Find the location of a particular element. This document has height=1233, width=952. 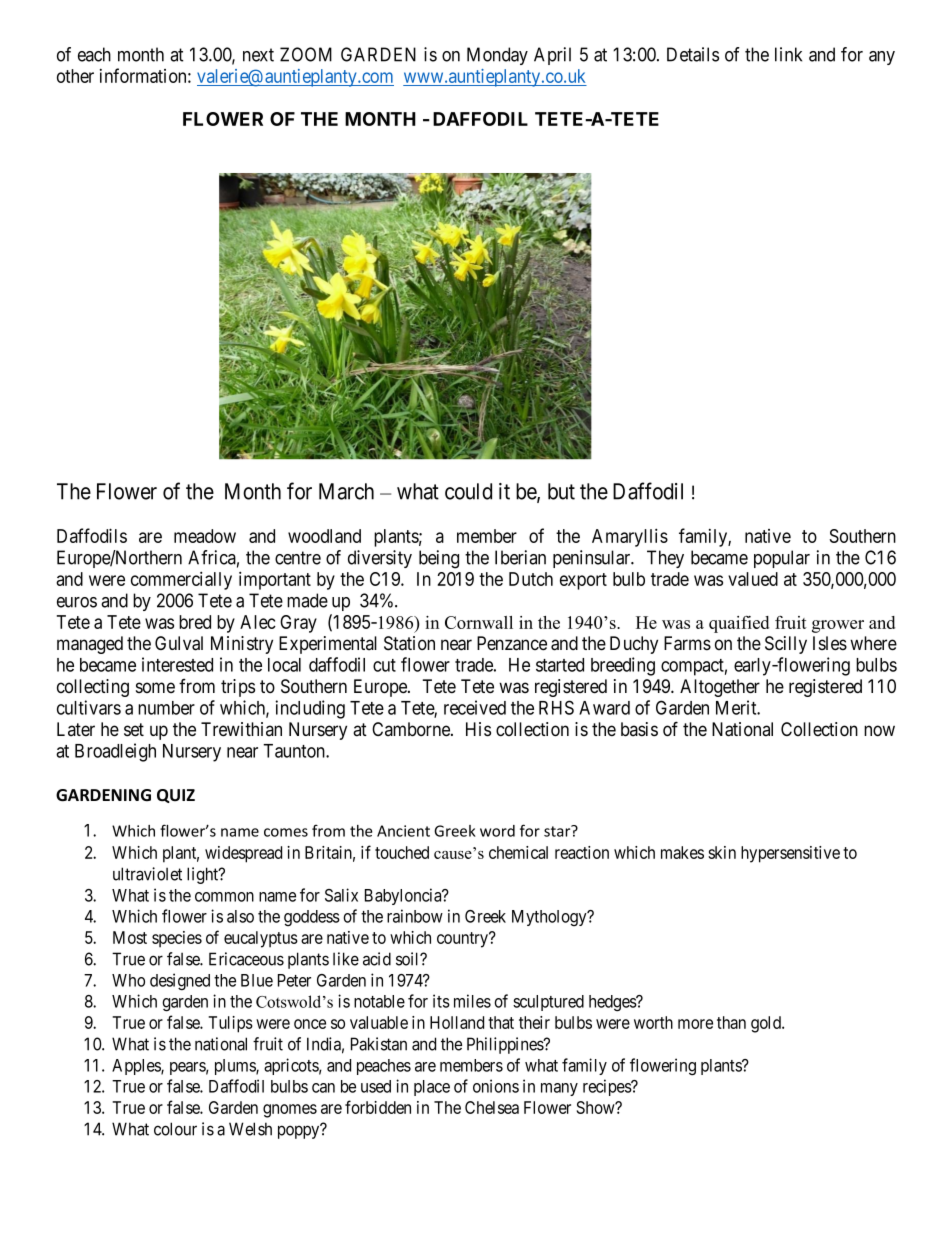

Cornwall is located at coordinates (479, 622).
